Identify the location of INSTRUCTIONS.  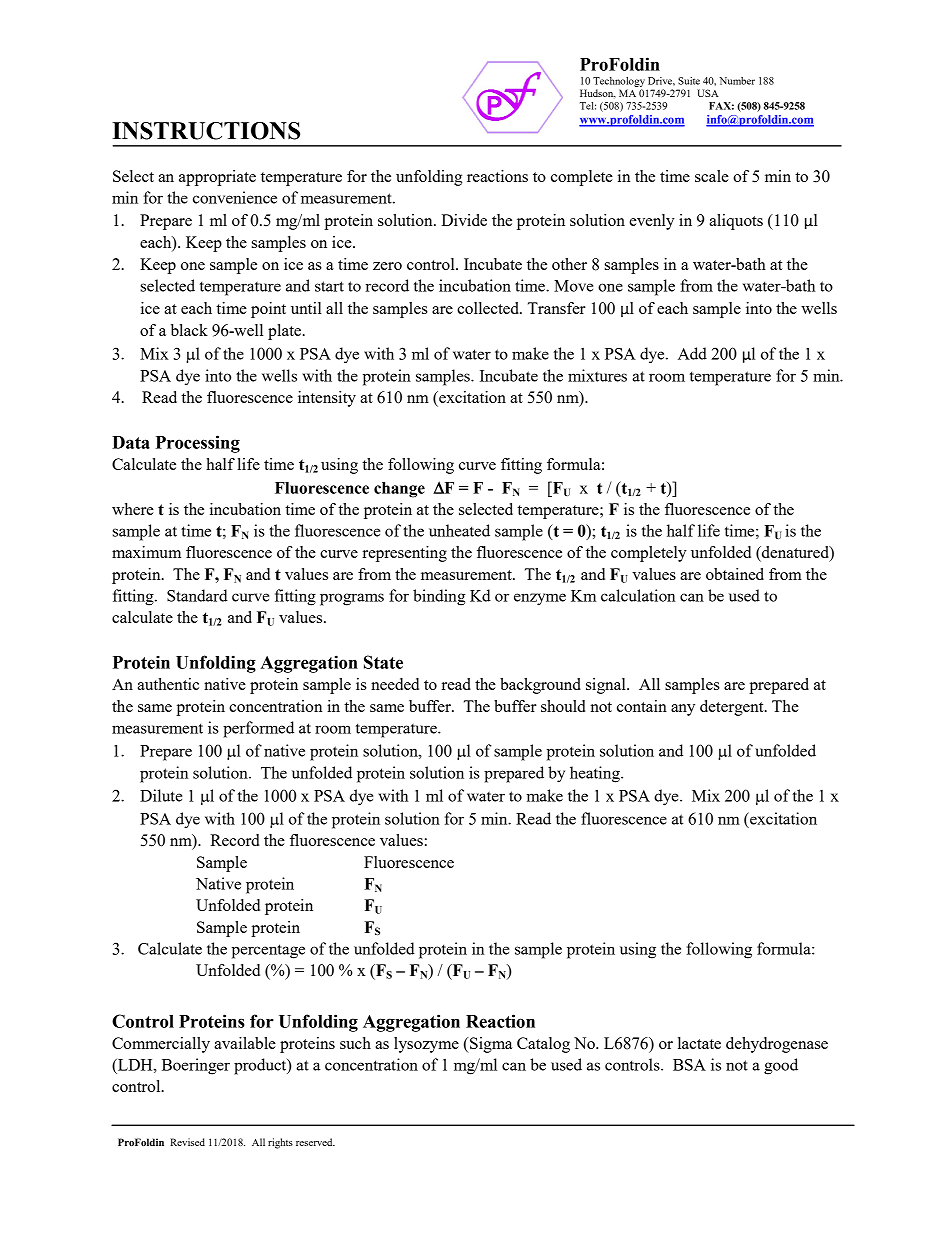
(206, 131).
